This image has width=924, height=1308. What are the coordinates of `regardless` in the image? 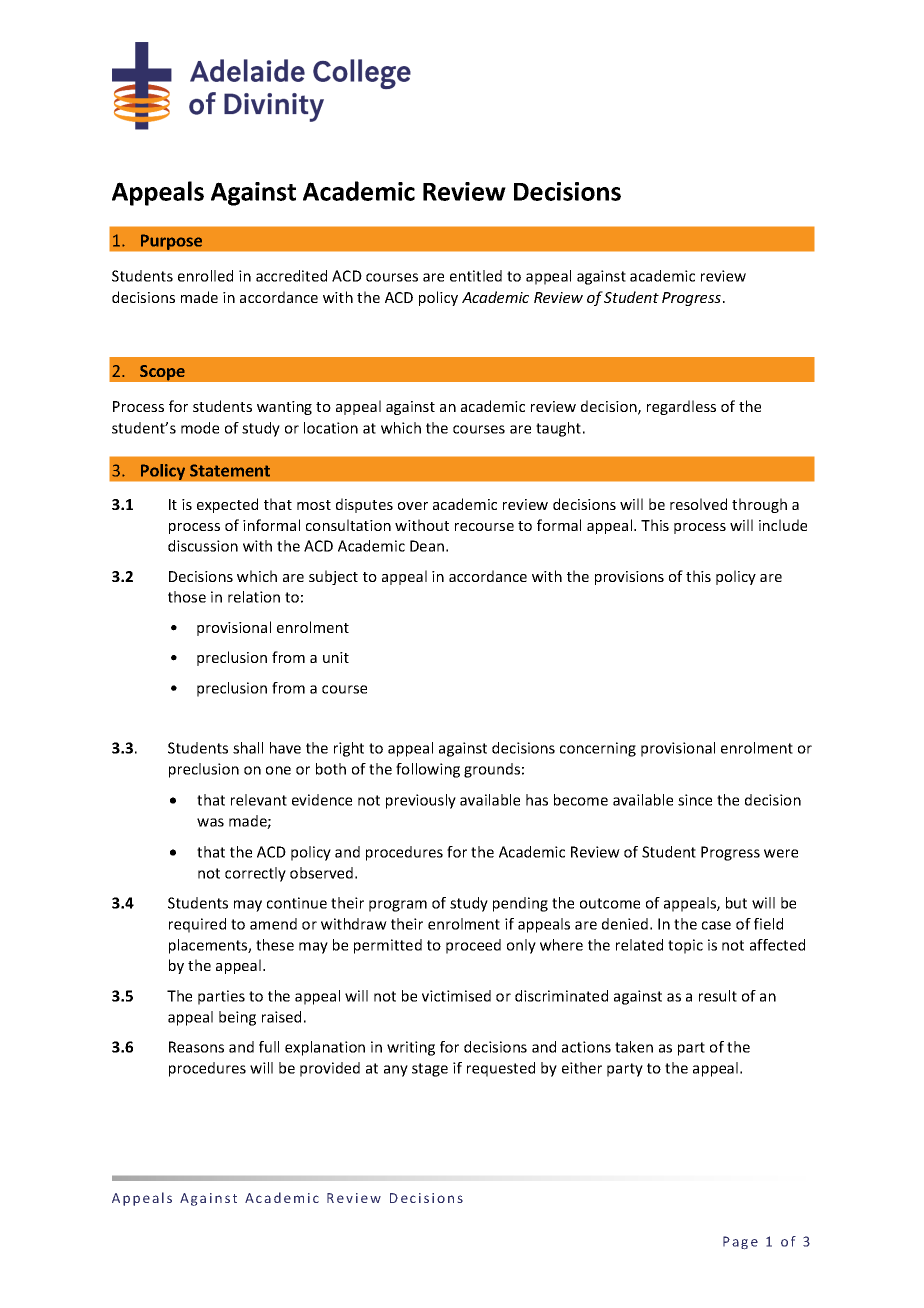 It's located at (681, 407).
